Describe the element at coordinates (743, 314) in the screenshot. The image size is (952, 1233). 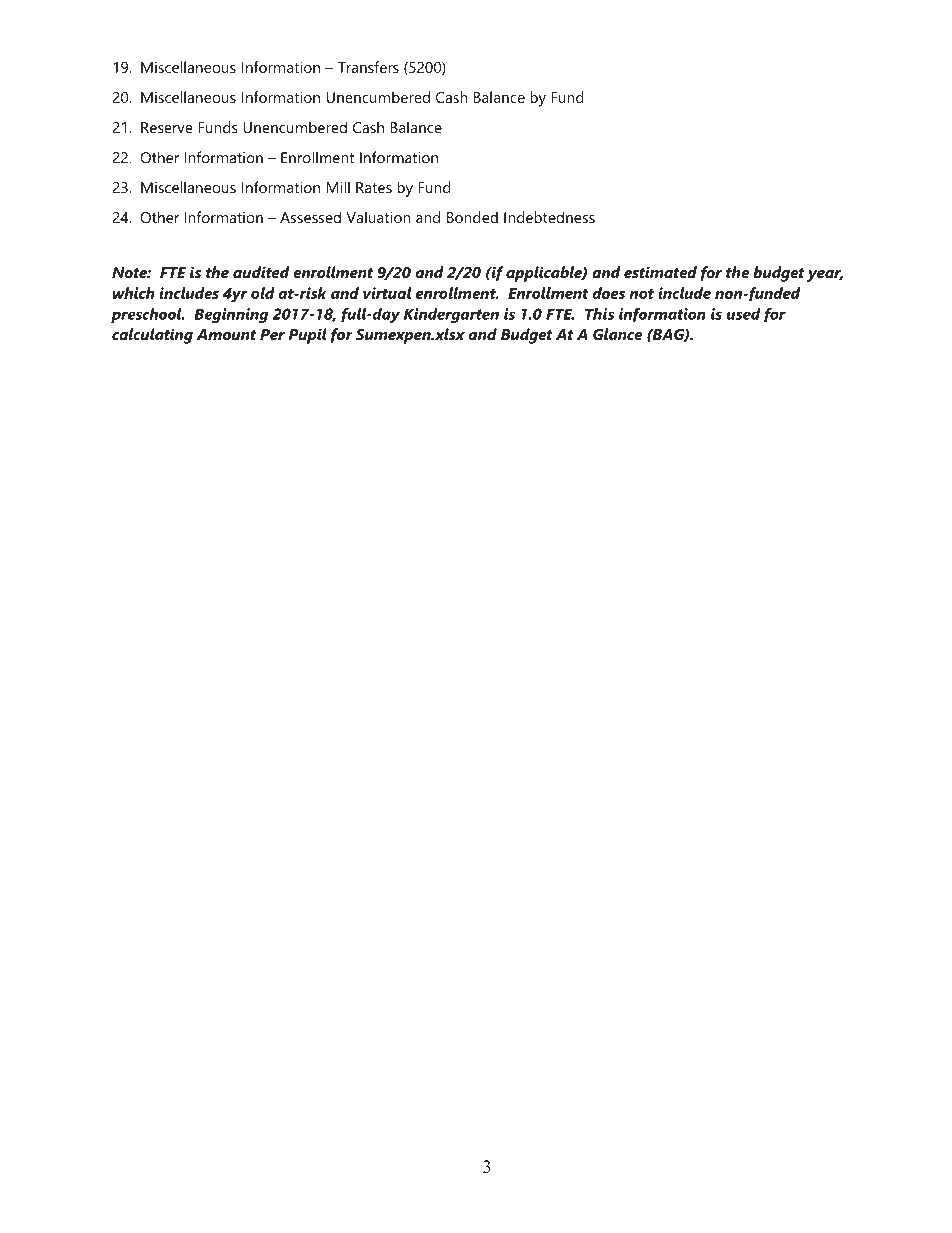
I see `used` at that location.
